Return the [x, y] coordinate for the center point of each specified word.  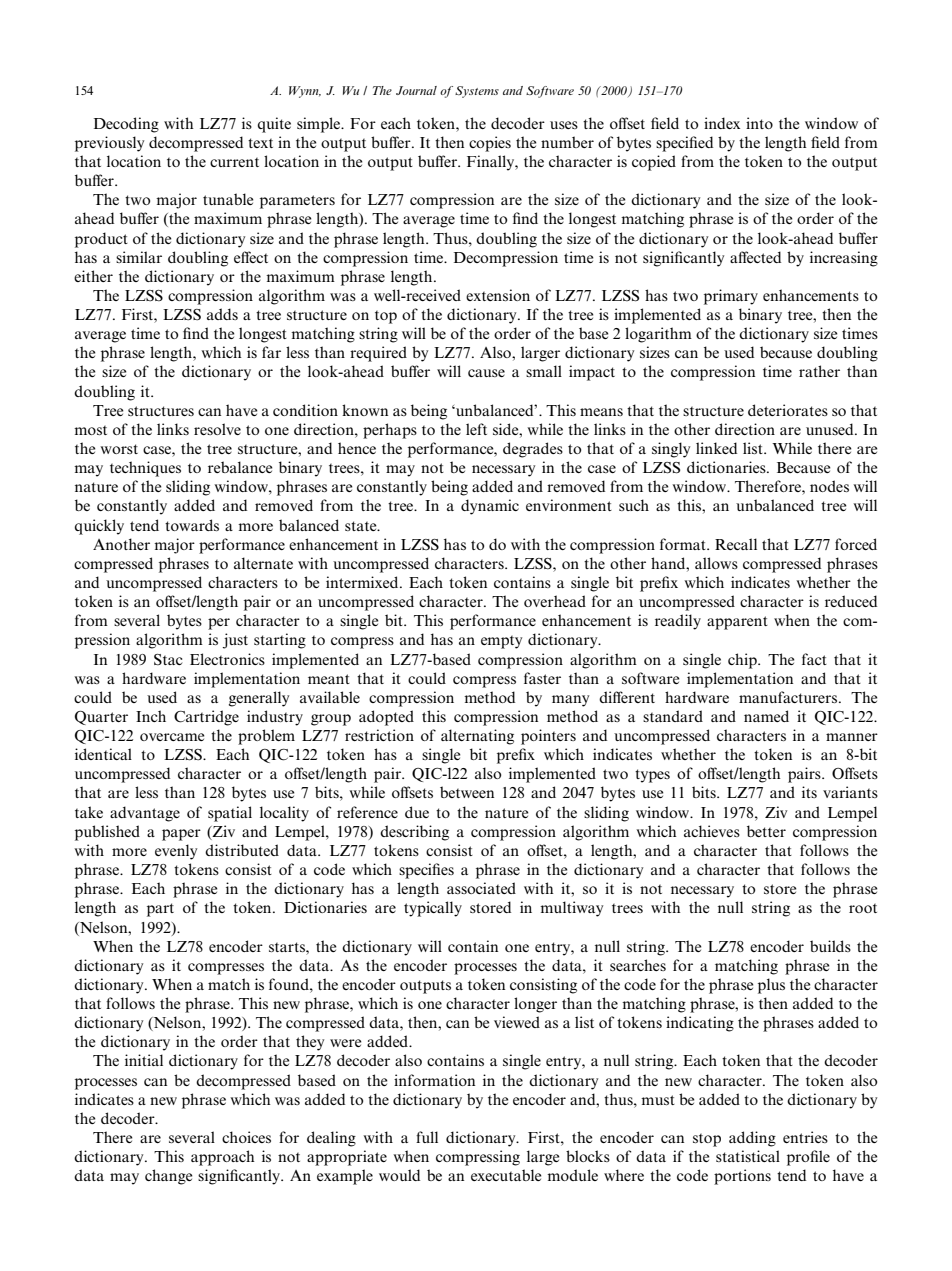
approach [223, 1158]
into [759, 123]
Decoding [126, 125]
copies [490, 144]
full [427, 1137]
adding [752, 1139]
